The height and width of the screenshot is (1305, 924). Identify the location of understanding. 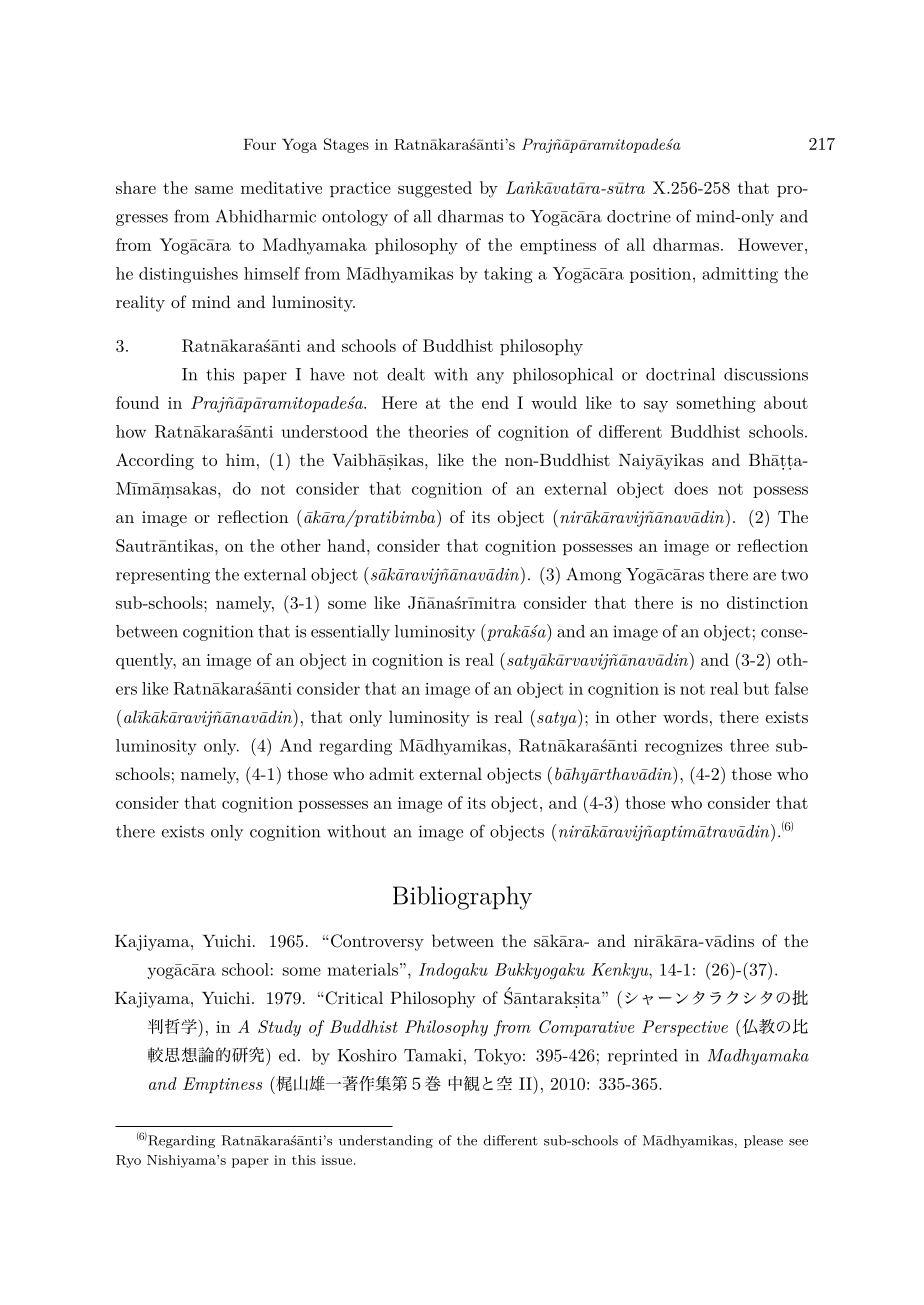
(386, 1141).
